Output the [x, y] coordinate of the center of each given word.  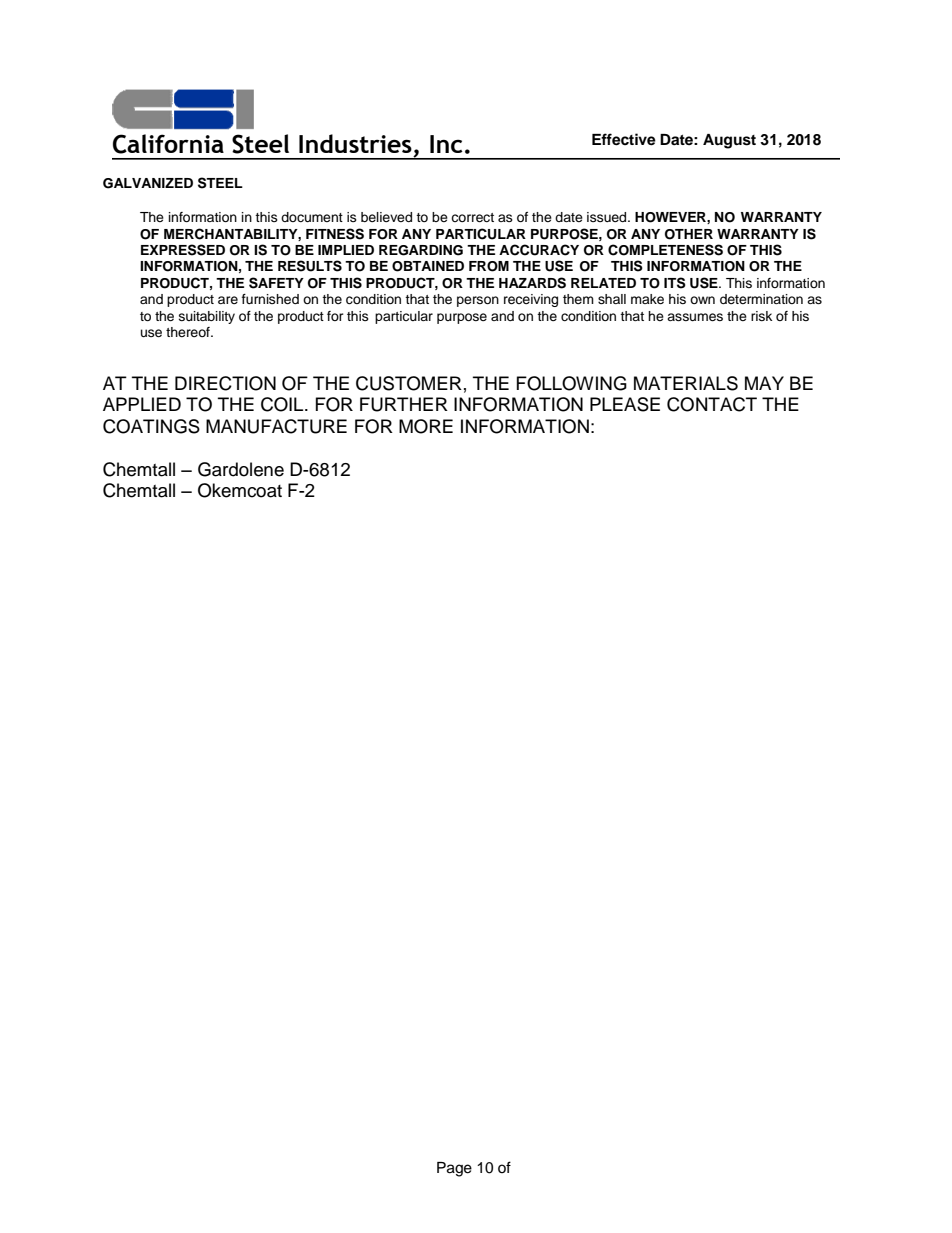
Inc [446, 144]
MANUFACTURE [276, 426]
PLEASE [625, 404]
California [168, 144]
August [729, 141]
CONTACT [712, 404]
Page [454, 1169]
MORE [426, 426]
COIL [283, 404]
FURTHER [404, 404]
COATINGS [151, 426]
